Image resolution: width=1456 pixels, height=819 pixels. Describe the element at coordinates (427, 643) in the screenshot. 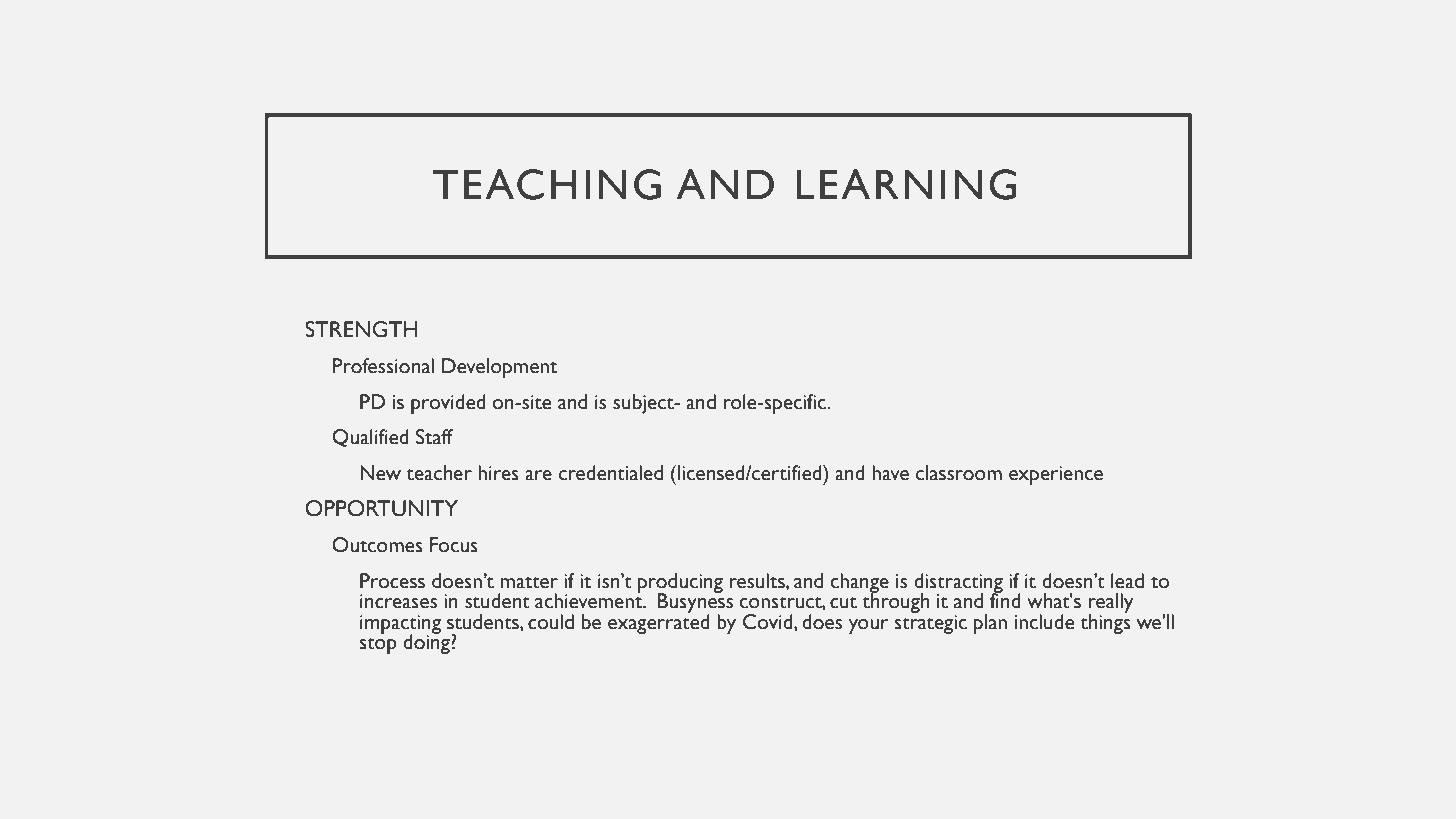

I see `doing` at that location.
